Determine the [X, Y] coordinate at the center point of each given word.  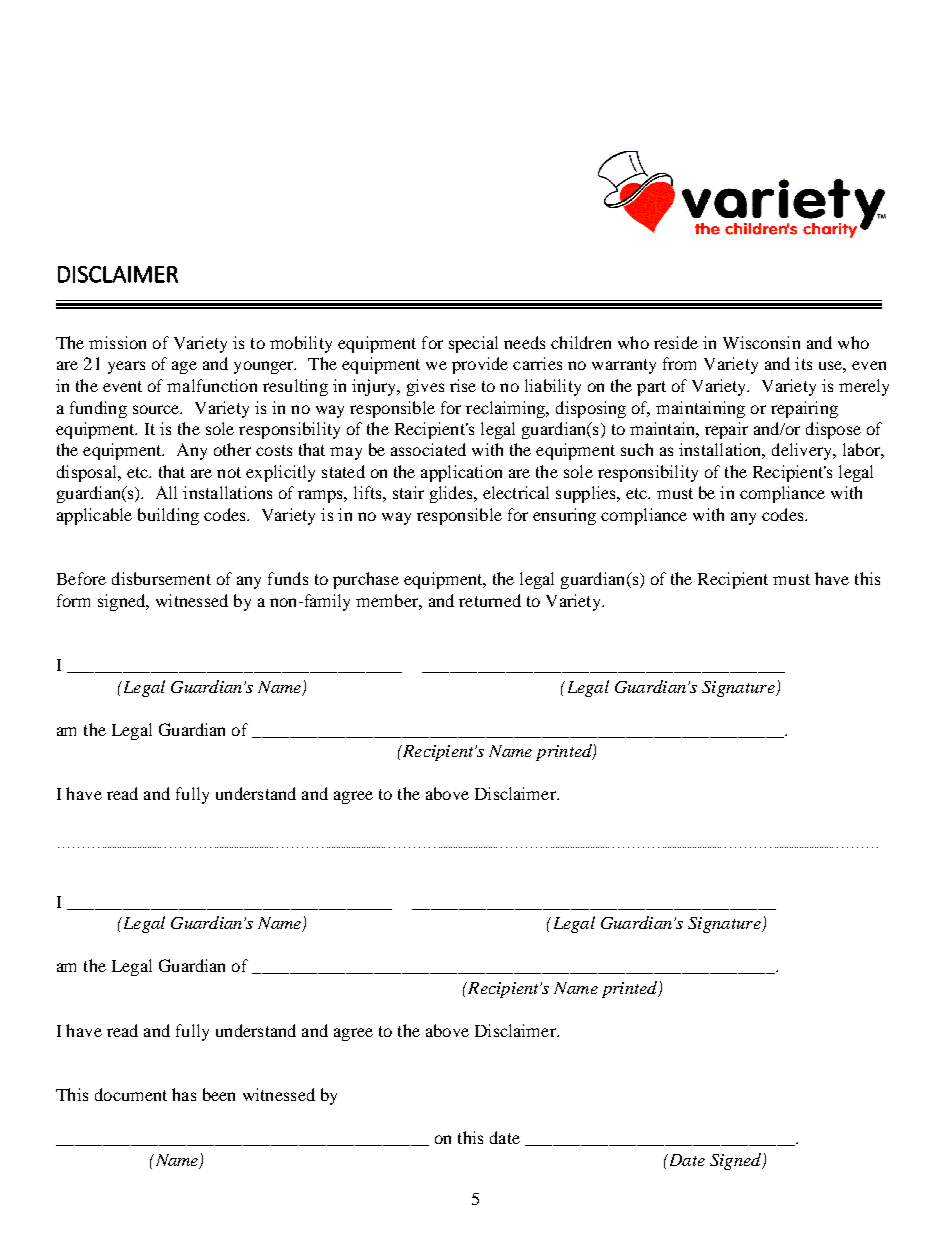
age [184, 367]
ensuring [564, 516]
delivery [803, 451]
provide [480, 365]
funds [288, 578]
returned [490, 600]
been [219, 1094]
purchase [366, 580]
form [73, 600]
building [168, 516]
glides [452, 494]
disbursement [161, 578]
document [131, 1094]
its [803, 363]
